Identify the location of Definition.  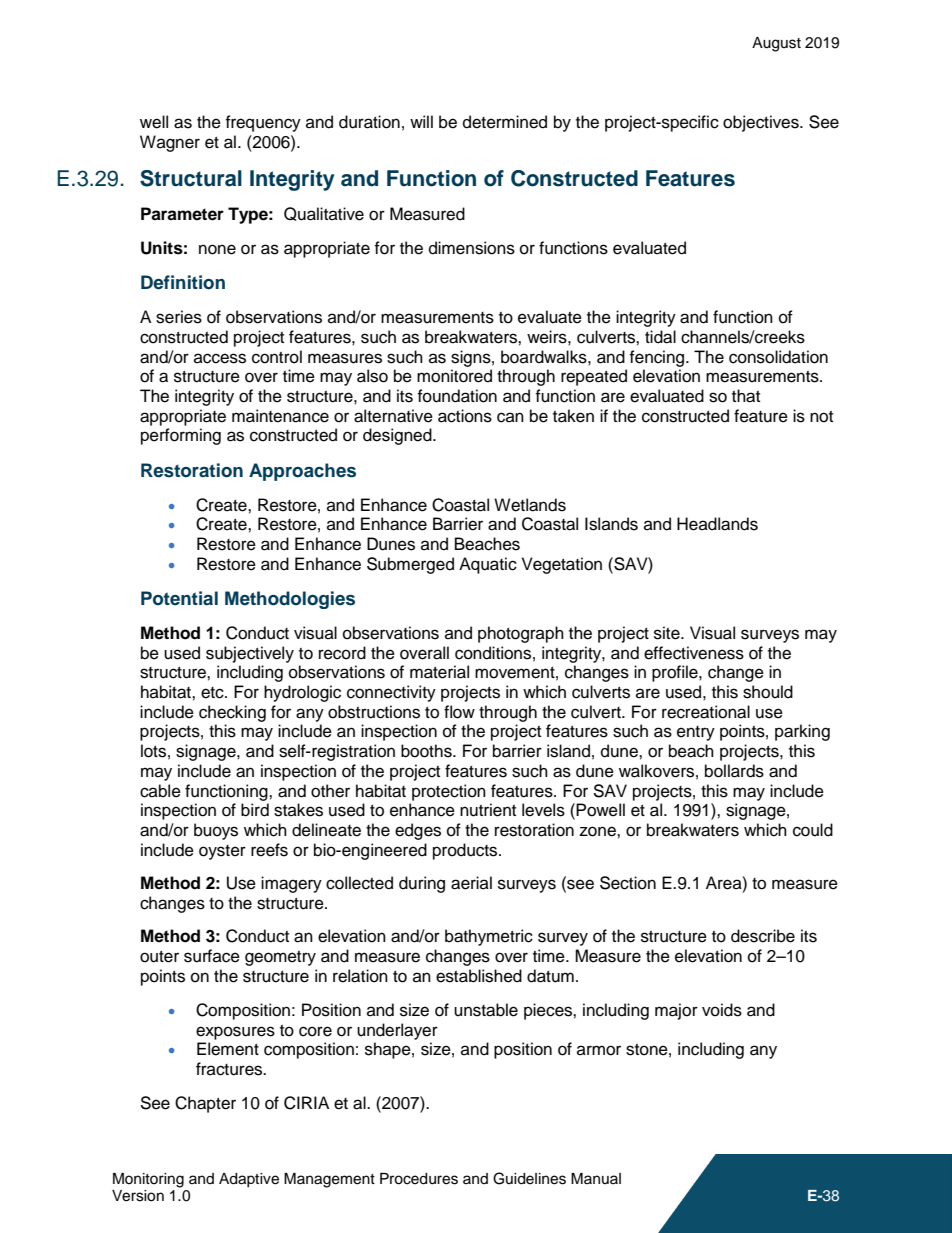
(183, 282).
